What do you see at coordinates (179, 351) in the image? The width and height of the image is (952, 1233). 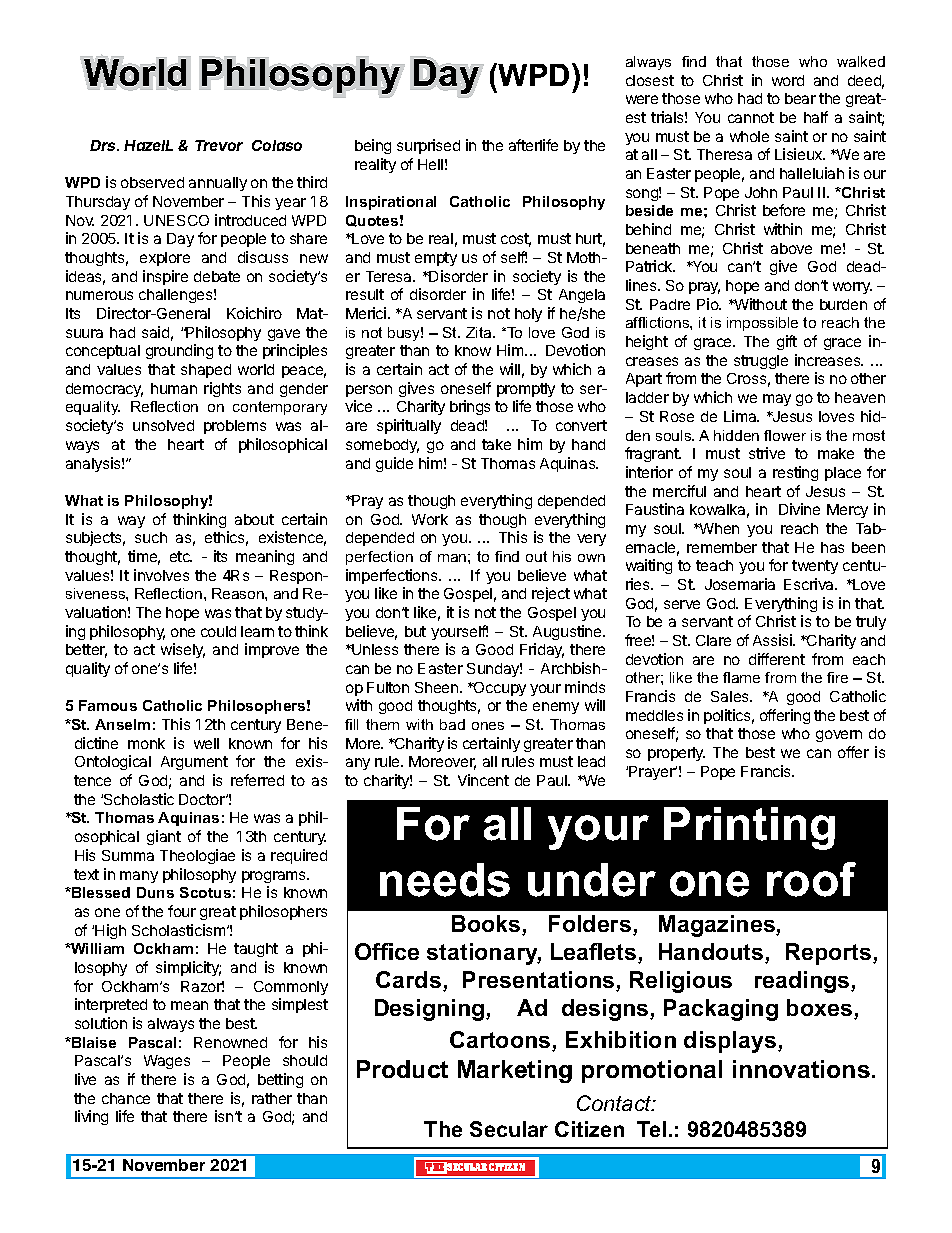 I see `grounding` at bounding box center [179, 351].
